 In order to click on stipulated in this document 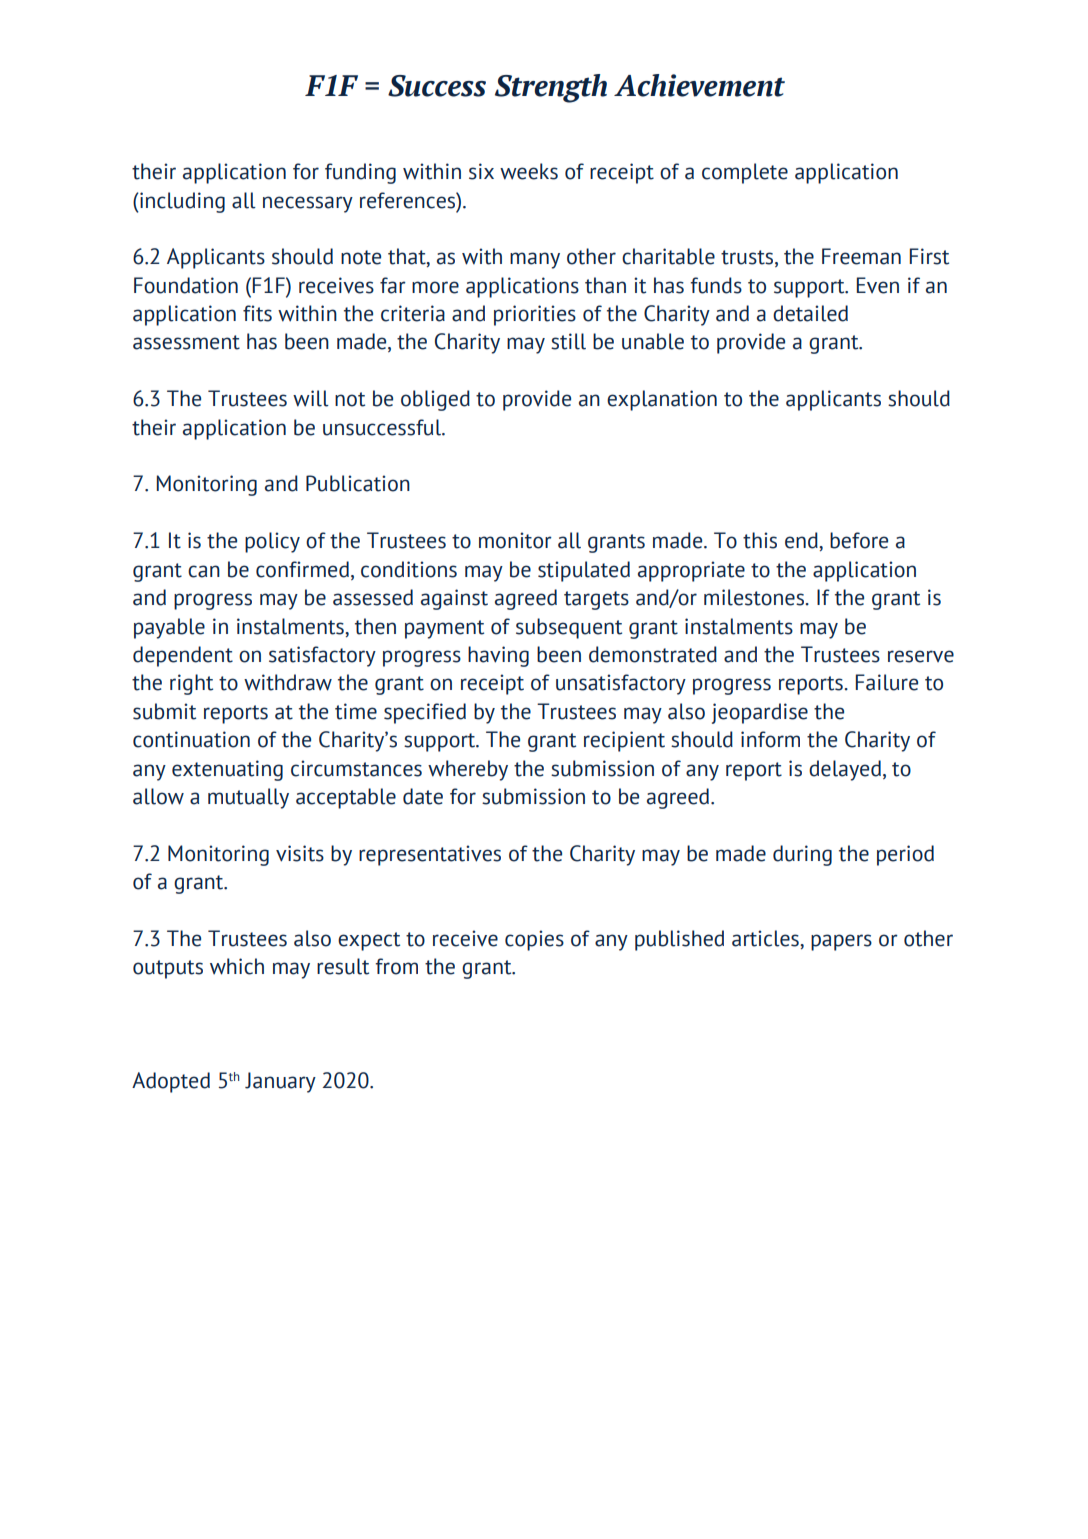, I will do `click(584, 571)`.
